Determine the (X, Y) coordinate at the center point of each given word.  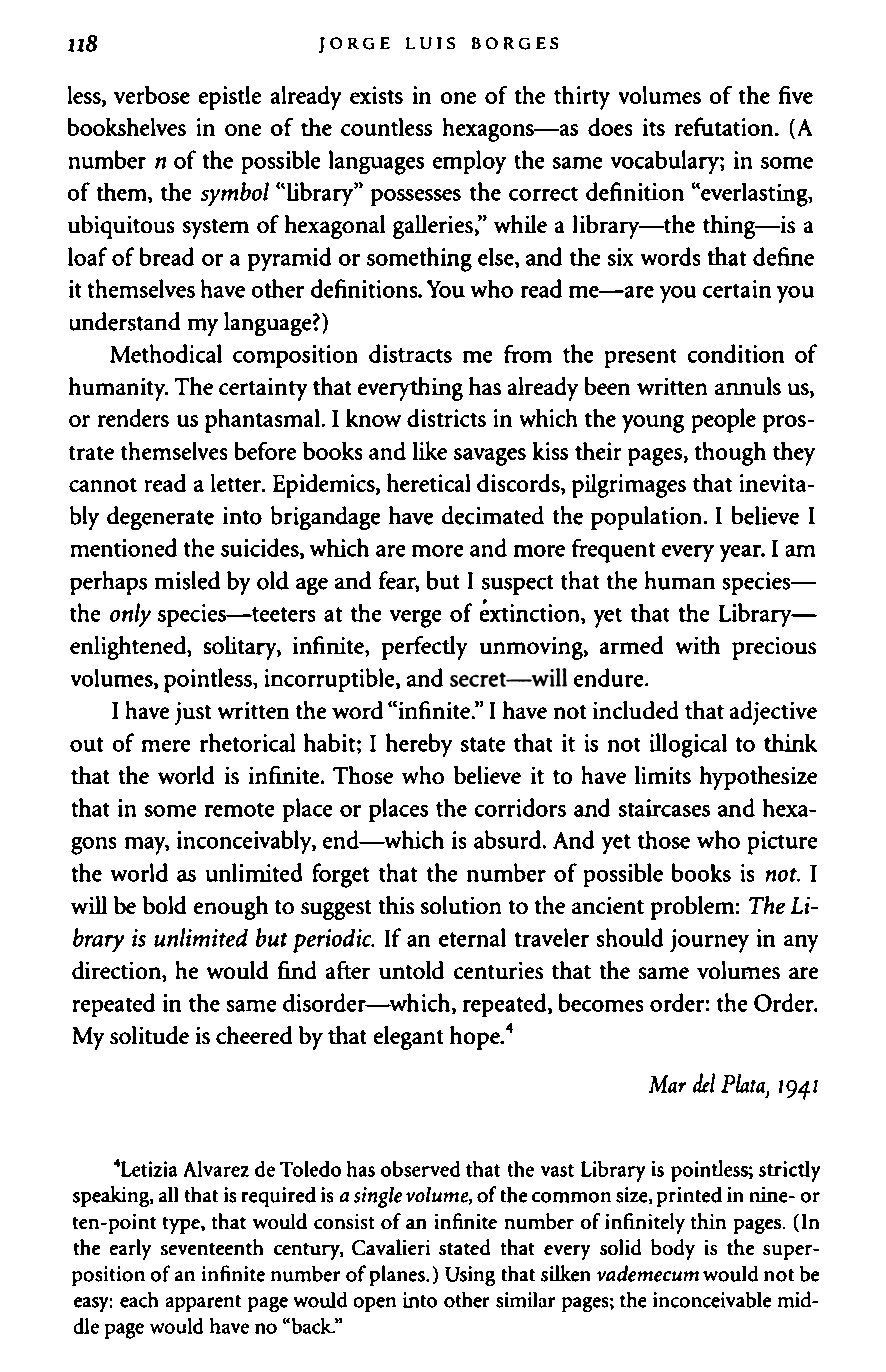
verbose (152, 95)
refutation (724, 126)
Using (470, 1276)
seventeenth (212, 1247)
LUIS (430, 43)
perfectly (424, 648)
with (698, 645)
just (193, 713)
